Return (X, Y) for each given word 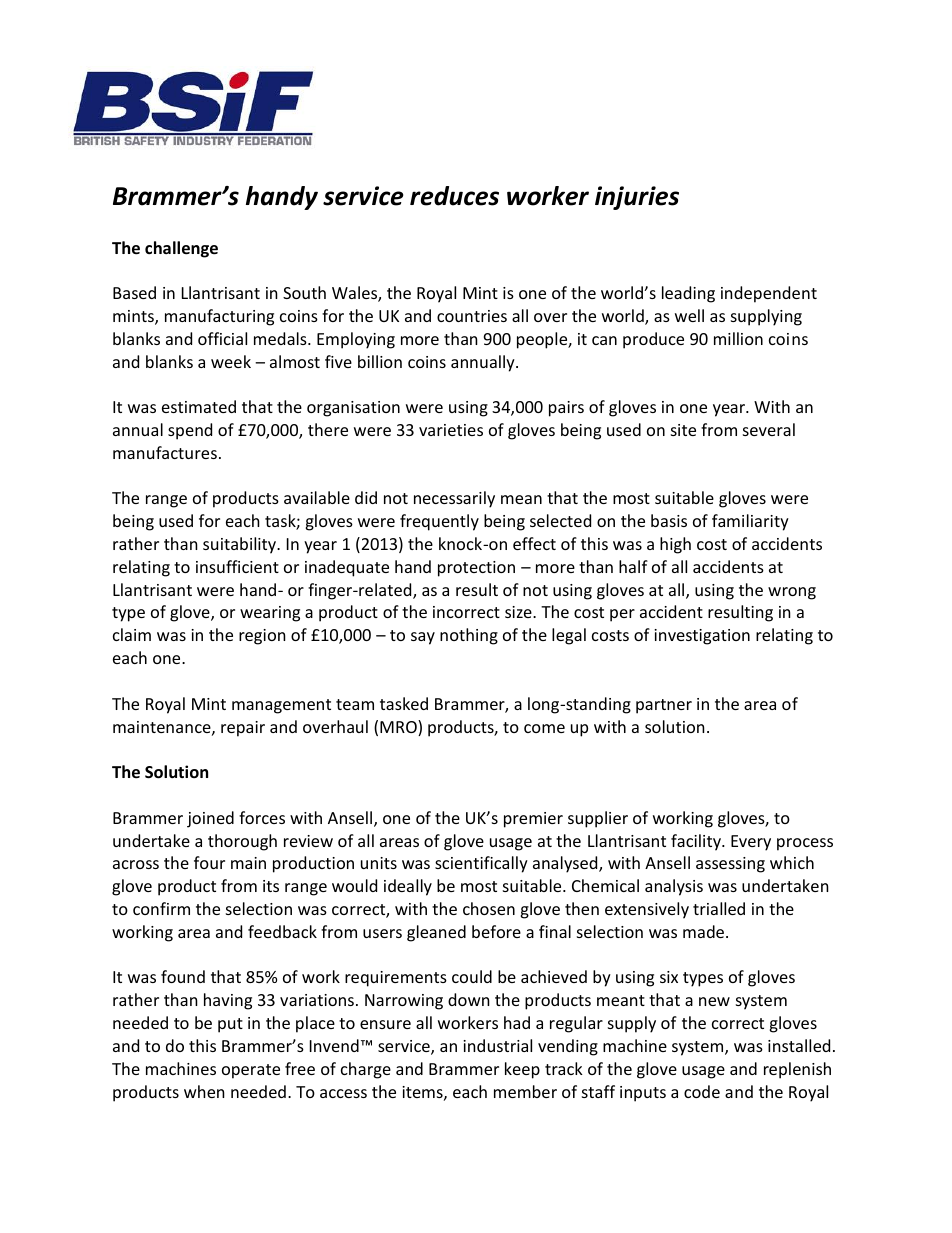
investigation (702, 637)
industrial (497, 1045)
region (262, 637)
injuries (637, 198)
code (702, 1091)
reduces (454, 196)
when (204, 1091)
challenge (181, 249)
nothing (469, 636)
